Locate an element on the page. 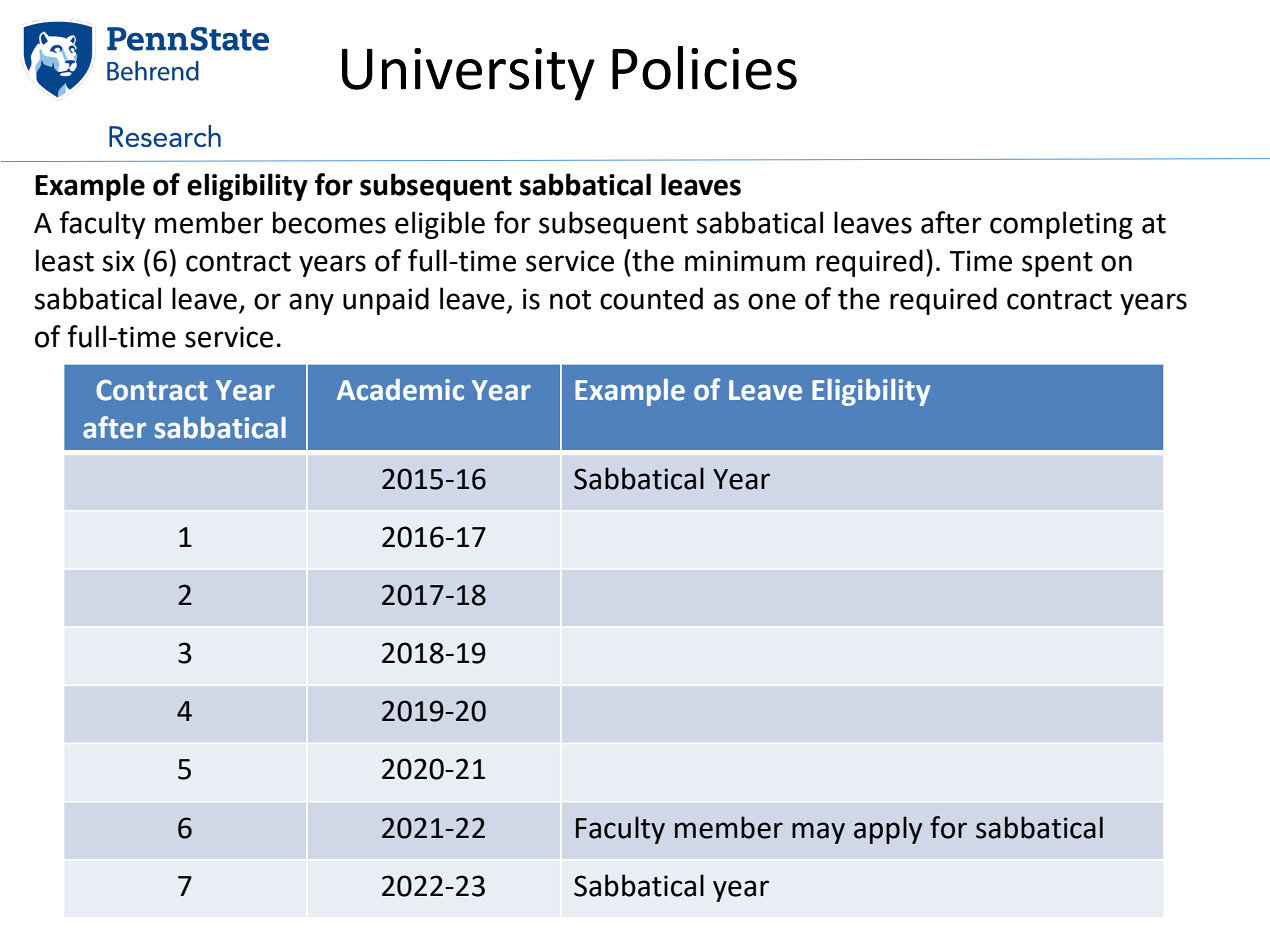  Academic is located at coordinates (400, 390).
